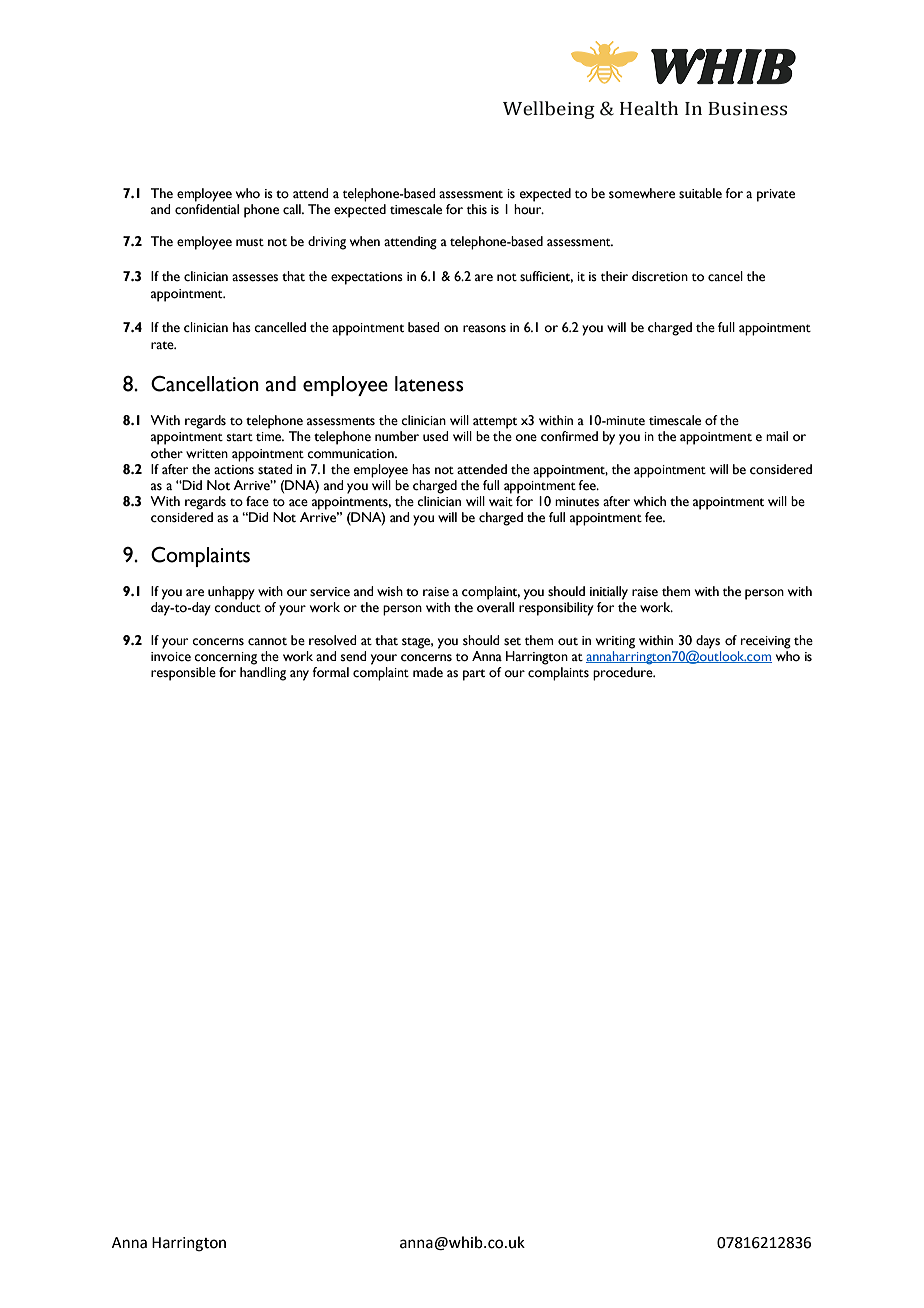  Describe the element at coordinates (495, 607) in the screenshot. I see `overall` at that location.
